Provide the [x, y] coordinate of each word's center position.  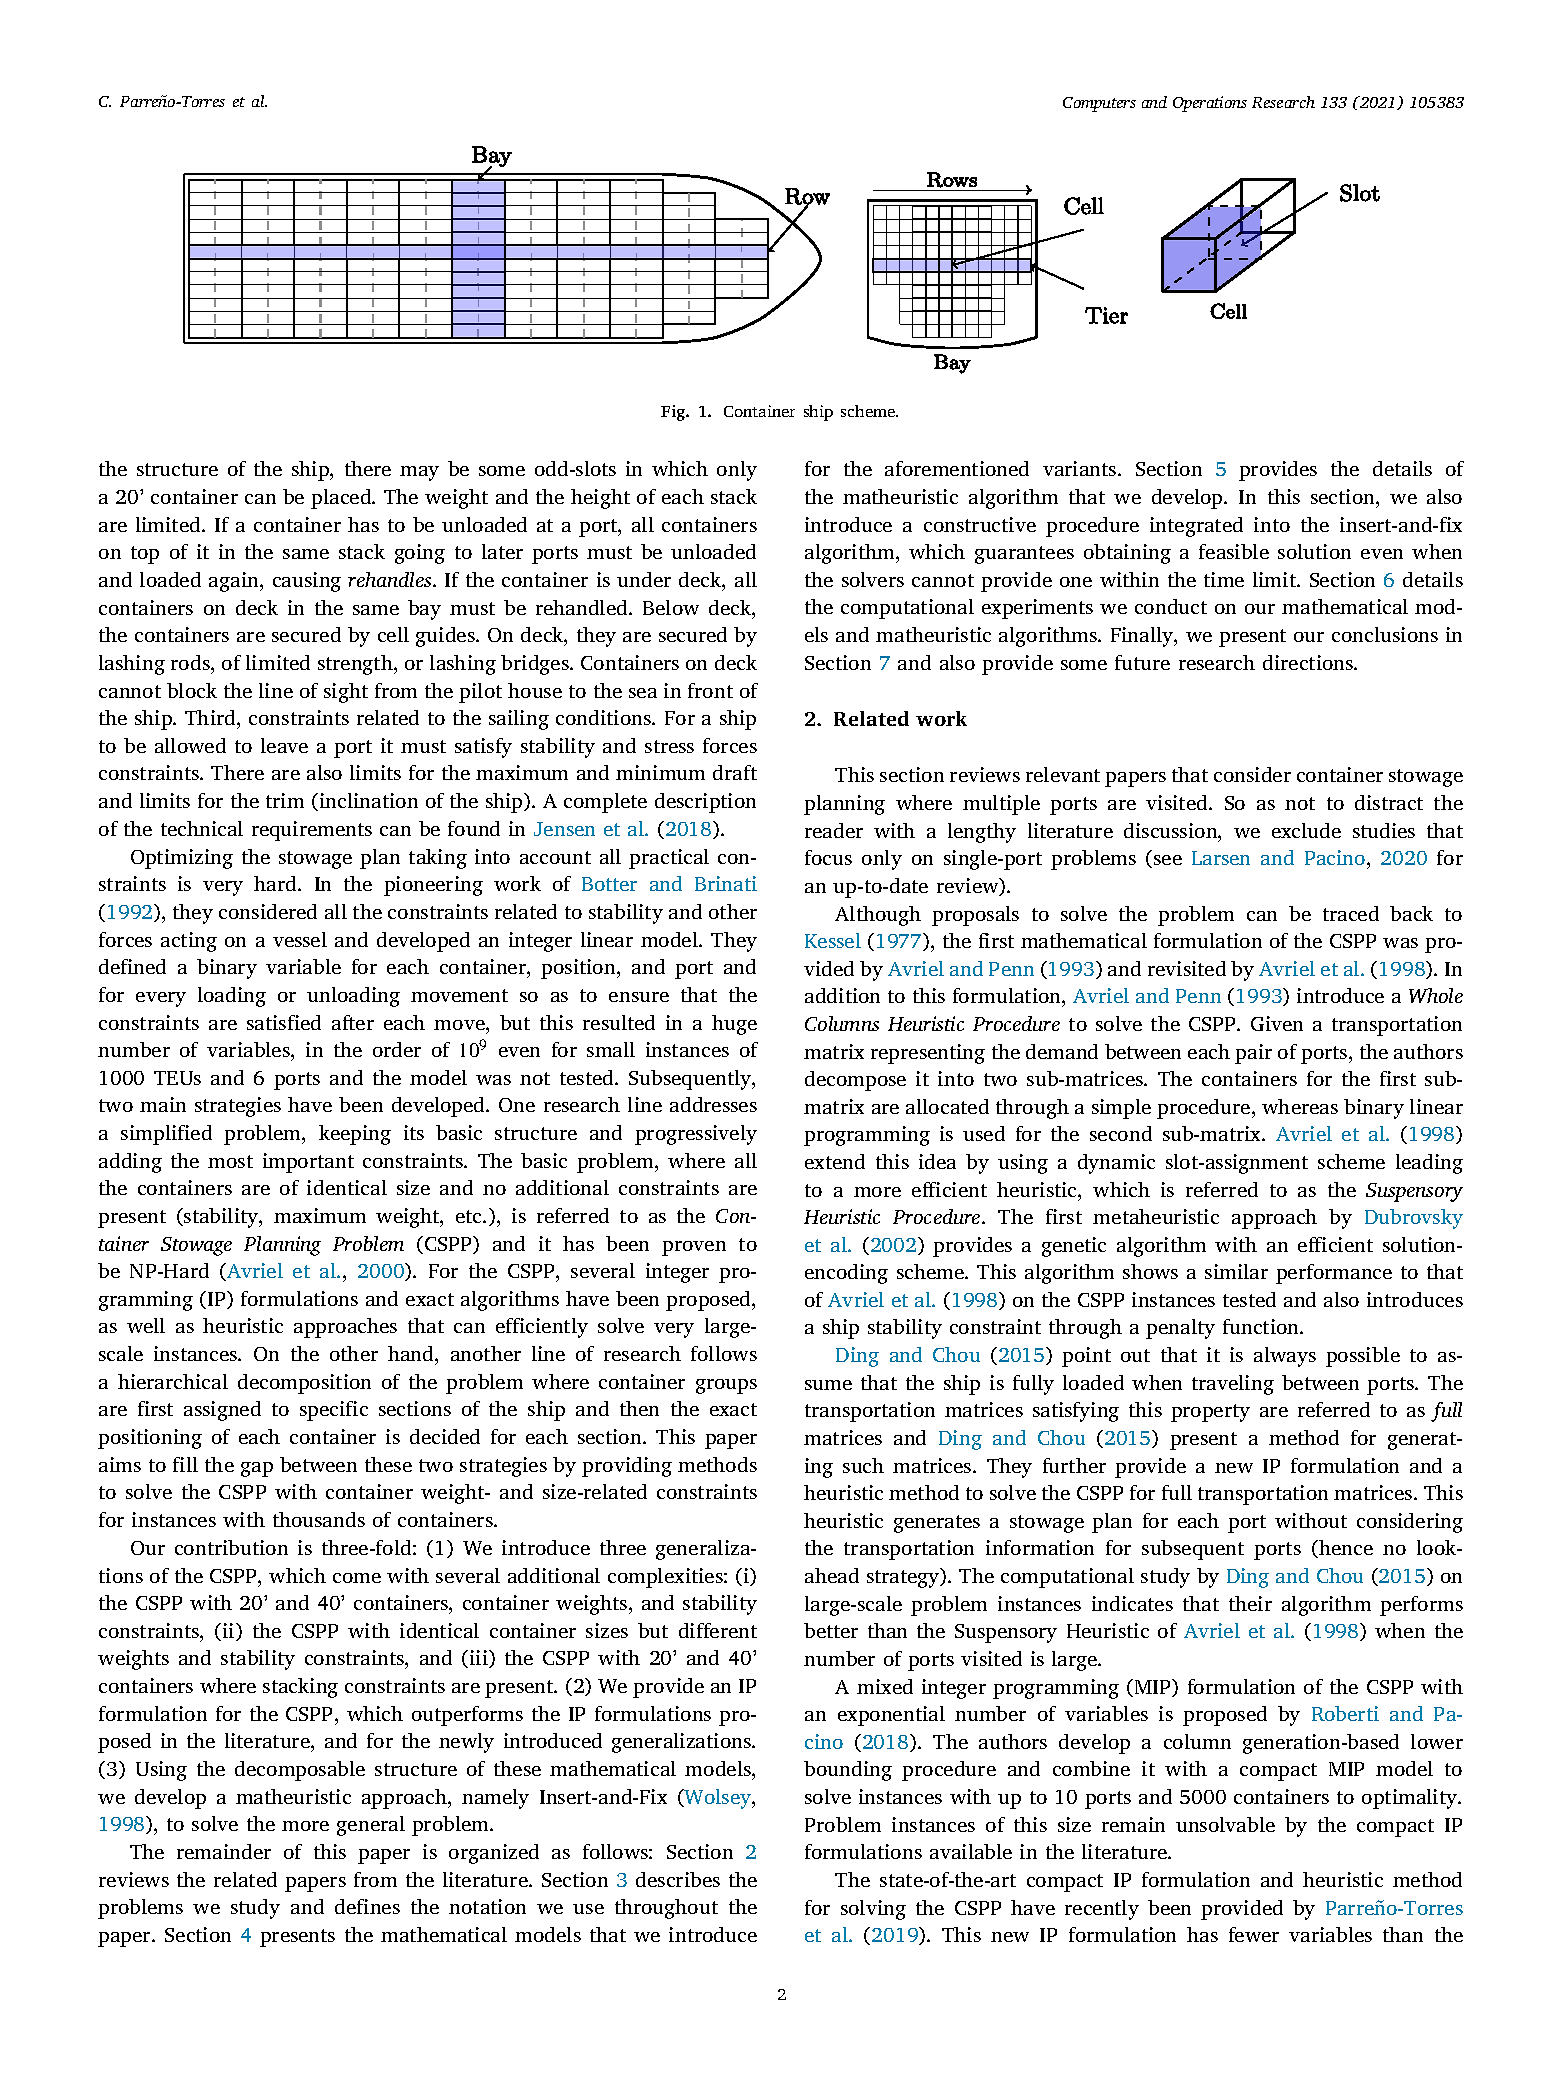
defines [367, 1906]
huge [734, 1025]
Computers [1099, 104]
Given [1277, 1023]
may [419, 473]
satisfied [284, 1022]
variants [1081, 468]
